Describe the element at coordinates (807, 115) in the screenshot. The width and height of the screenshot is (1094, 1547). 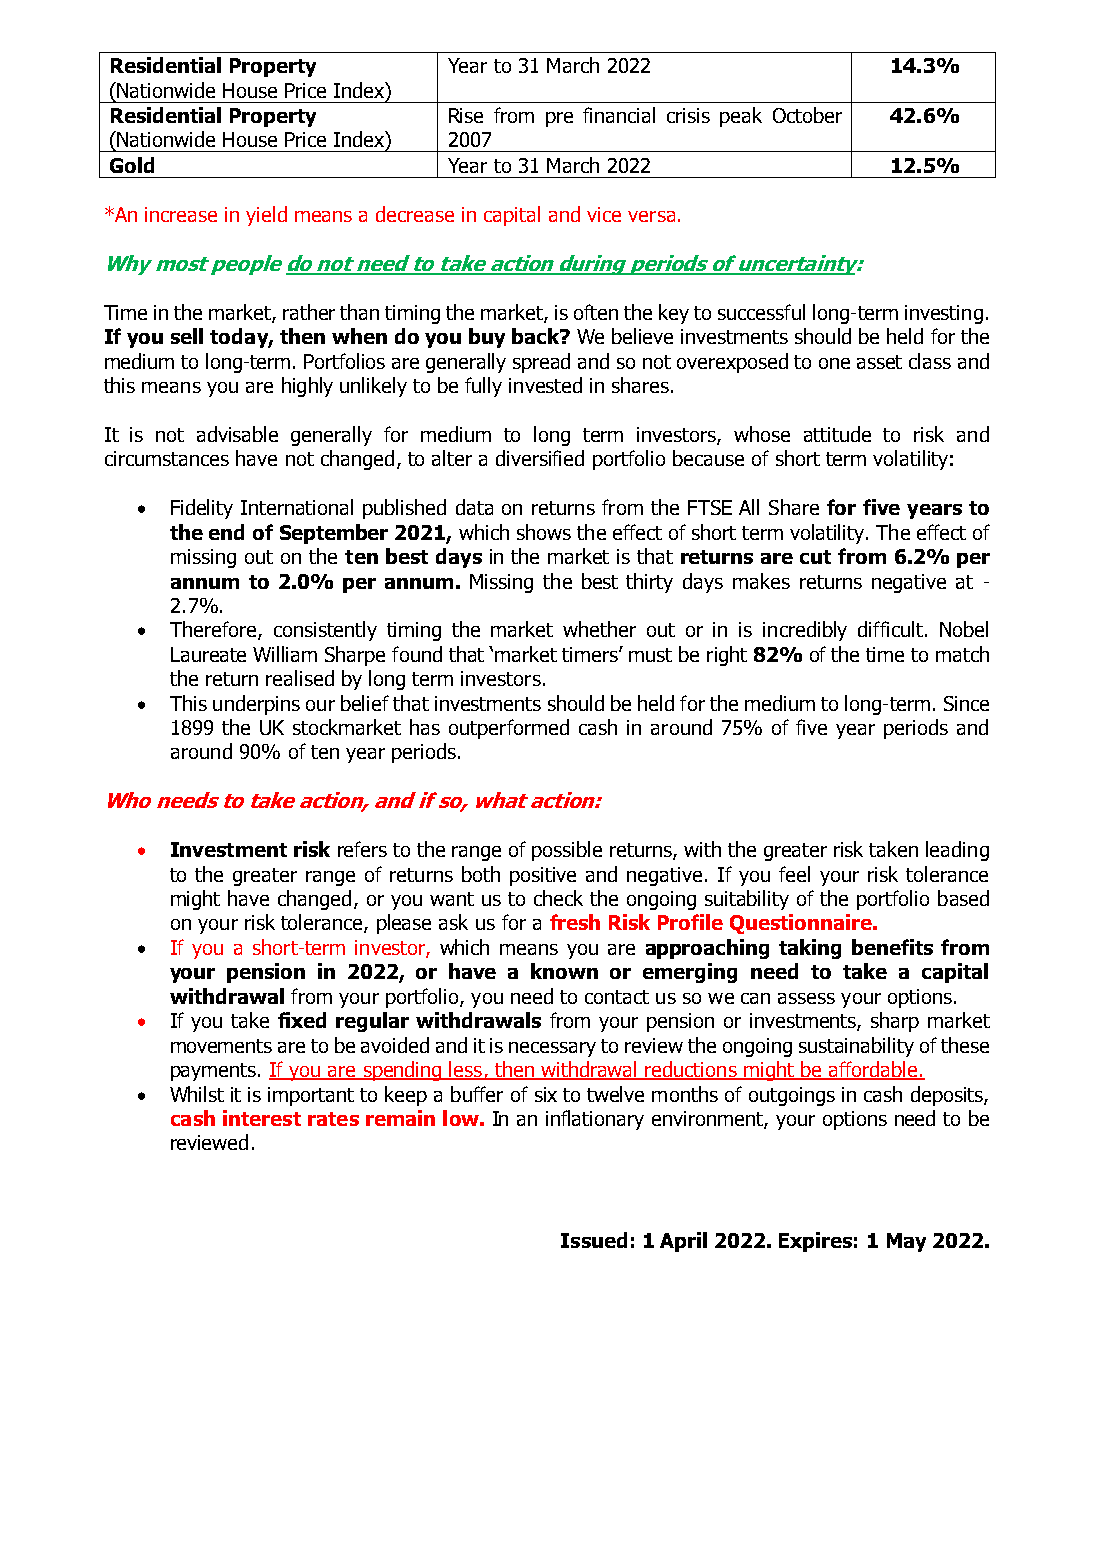
I see `October` at that location.
